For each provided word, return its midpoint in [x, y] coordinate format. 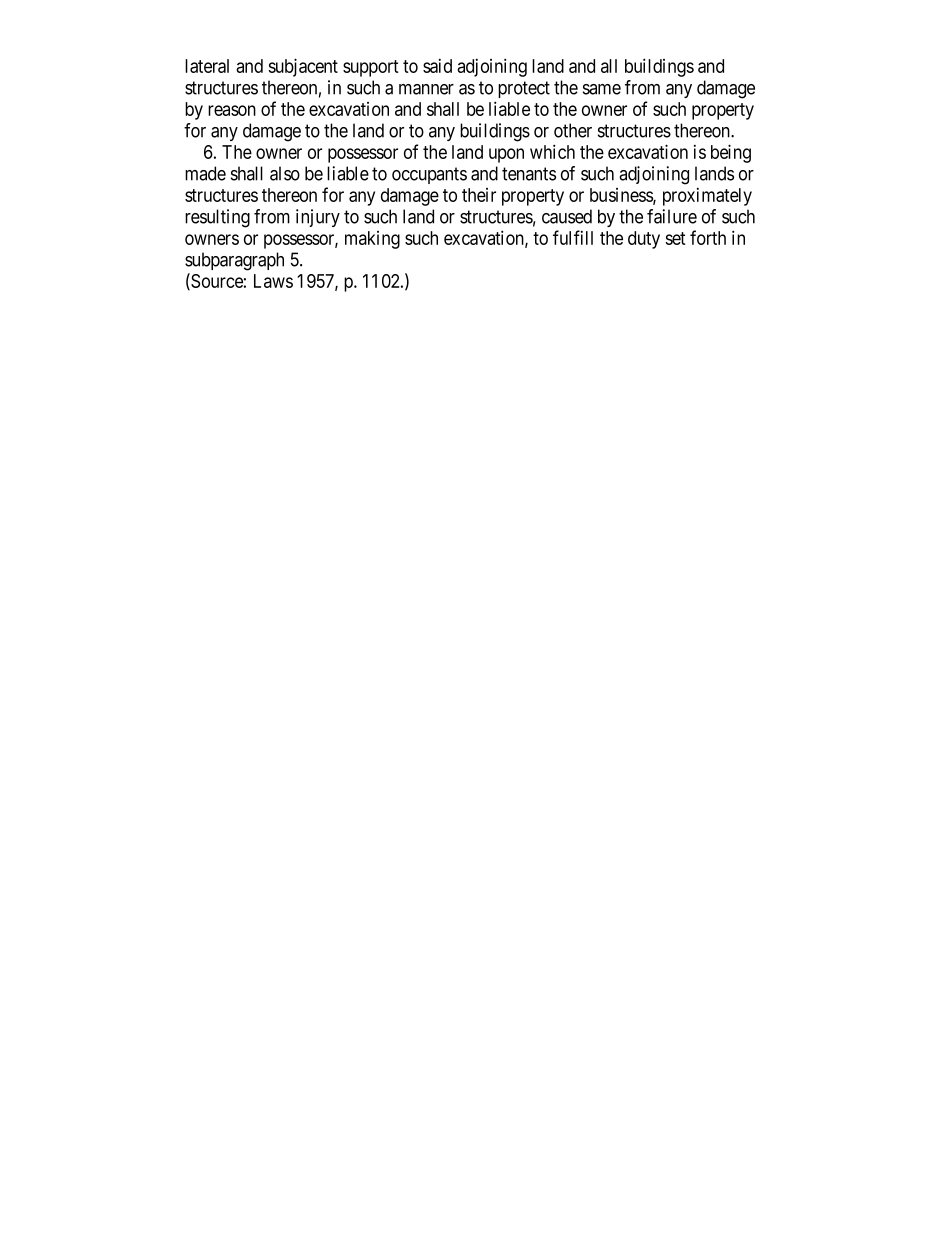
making [372, 240]
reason [232, 110]
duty [644, 240]
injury [318, 218]
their [479, 195]
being [731, 153]
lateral [207, 66]
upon [506, 155]
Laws [273, 281]
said [437, 66]
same [602, 89]
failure [672, 216]
